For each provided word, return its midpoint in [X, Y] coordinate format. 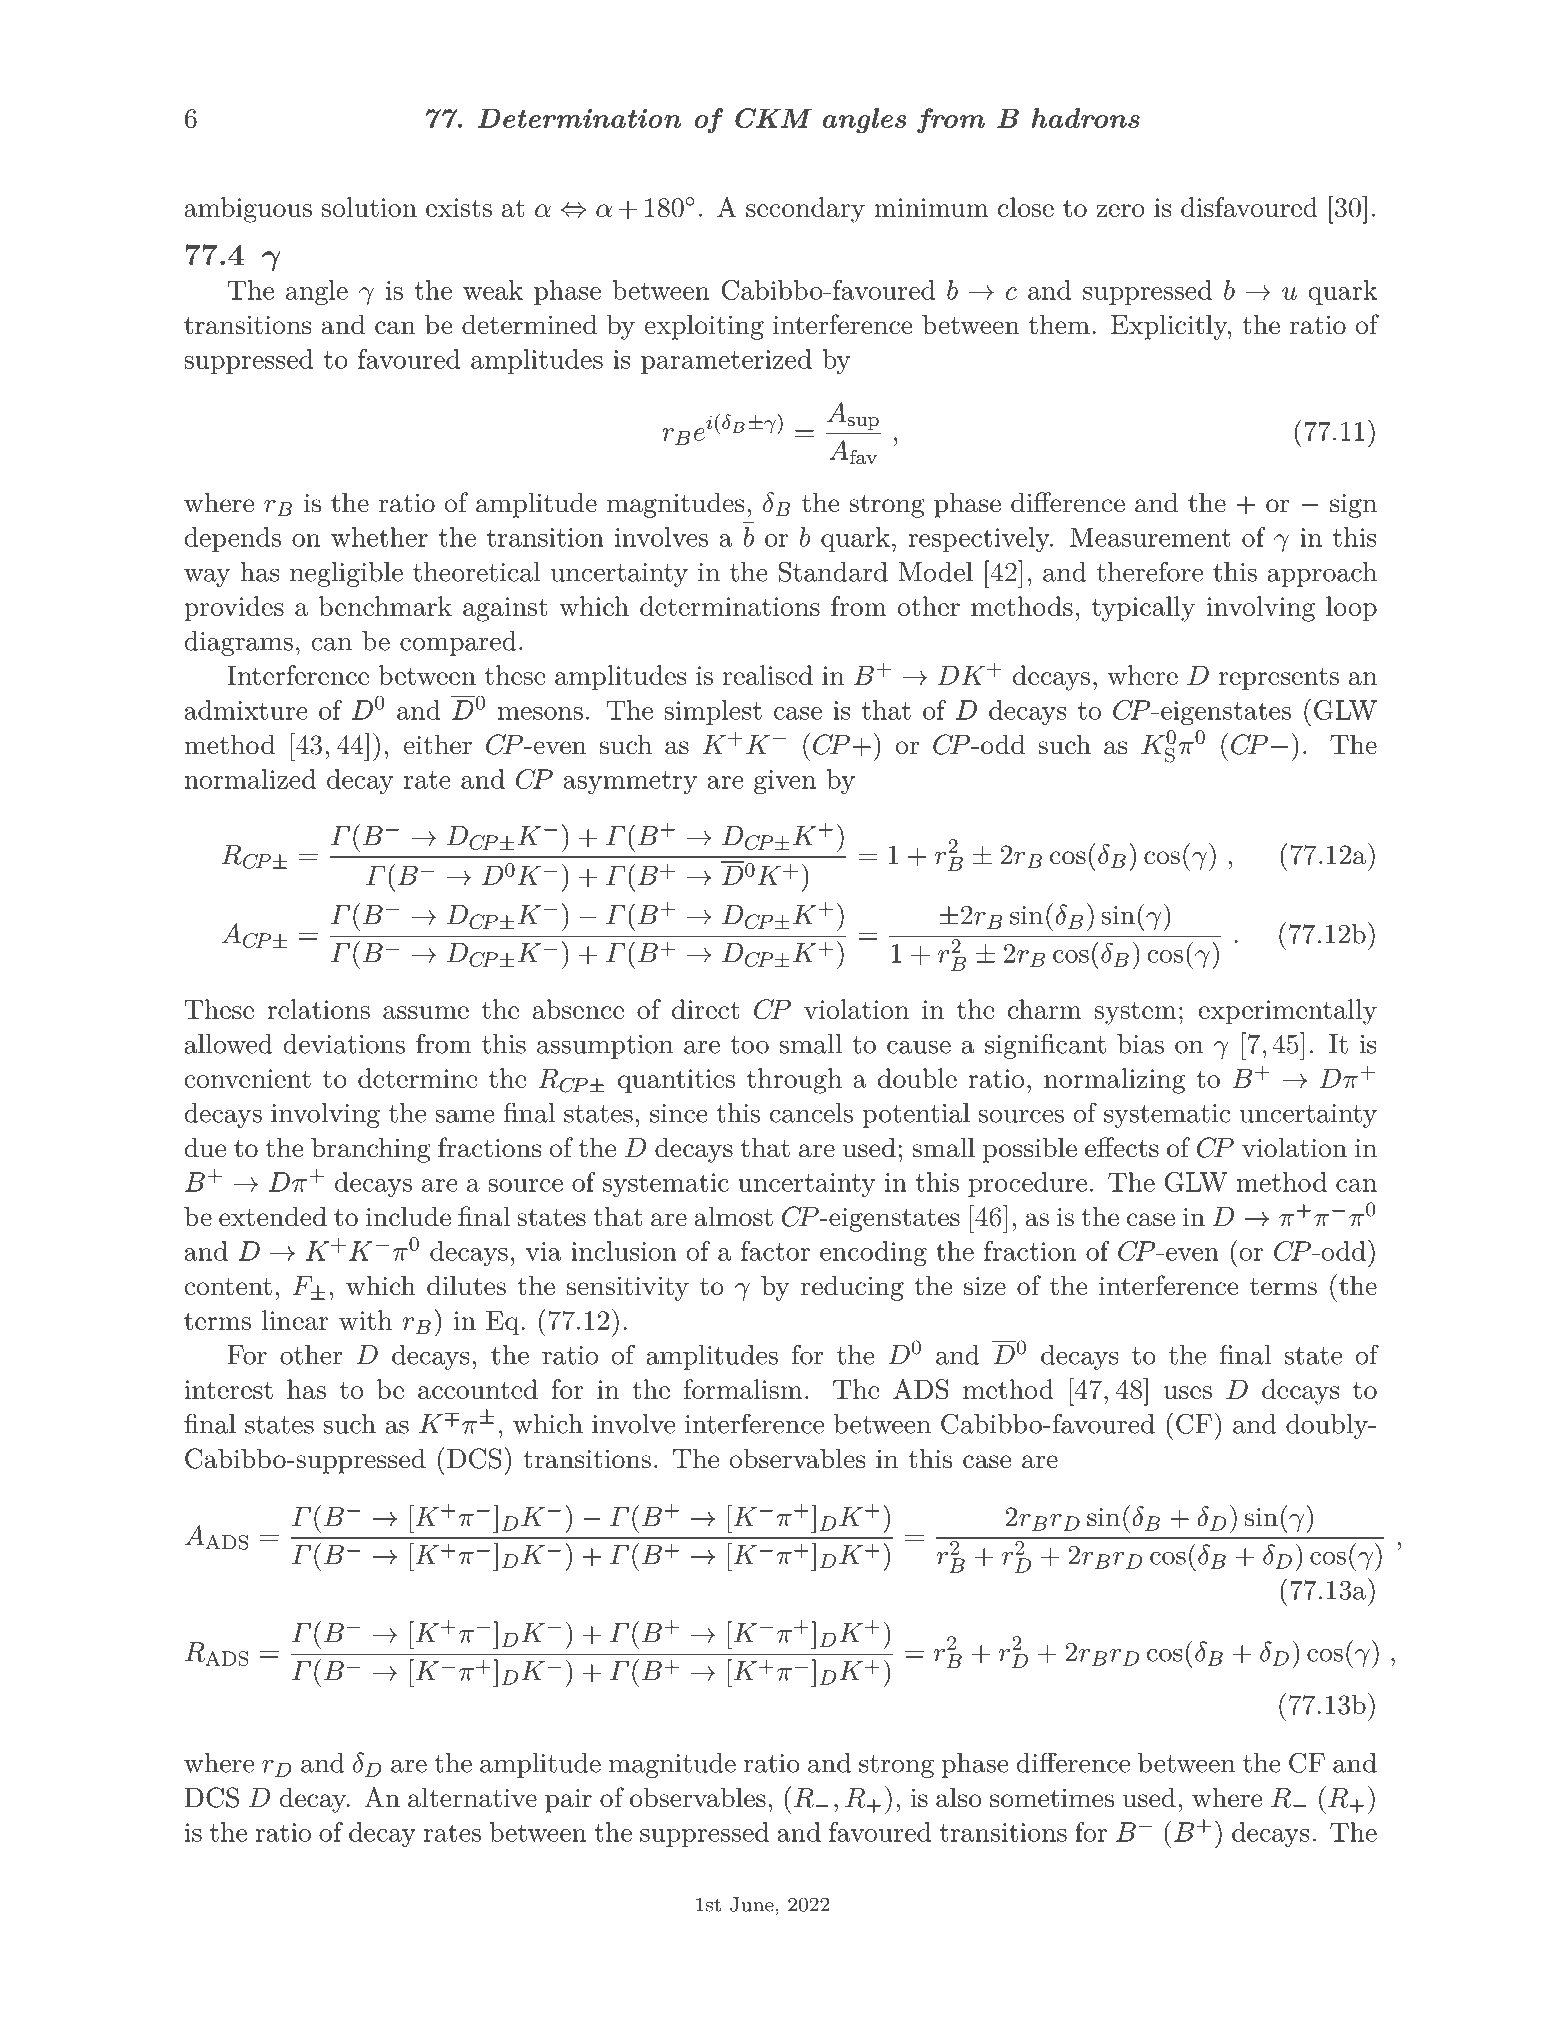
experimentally [1288, 1012]
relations [318, 1009]
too [749, 1045]
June [752, 1904]
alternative [472, 1797]
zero [1120, 210]
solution [369, 207]
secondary [805, 210]
